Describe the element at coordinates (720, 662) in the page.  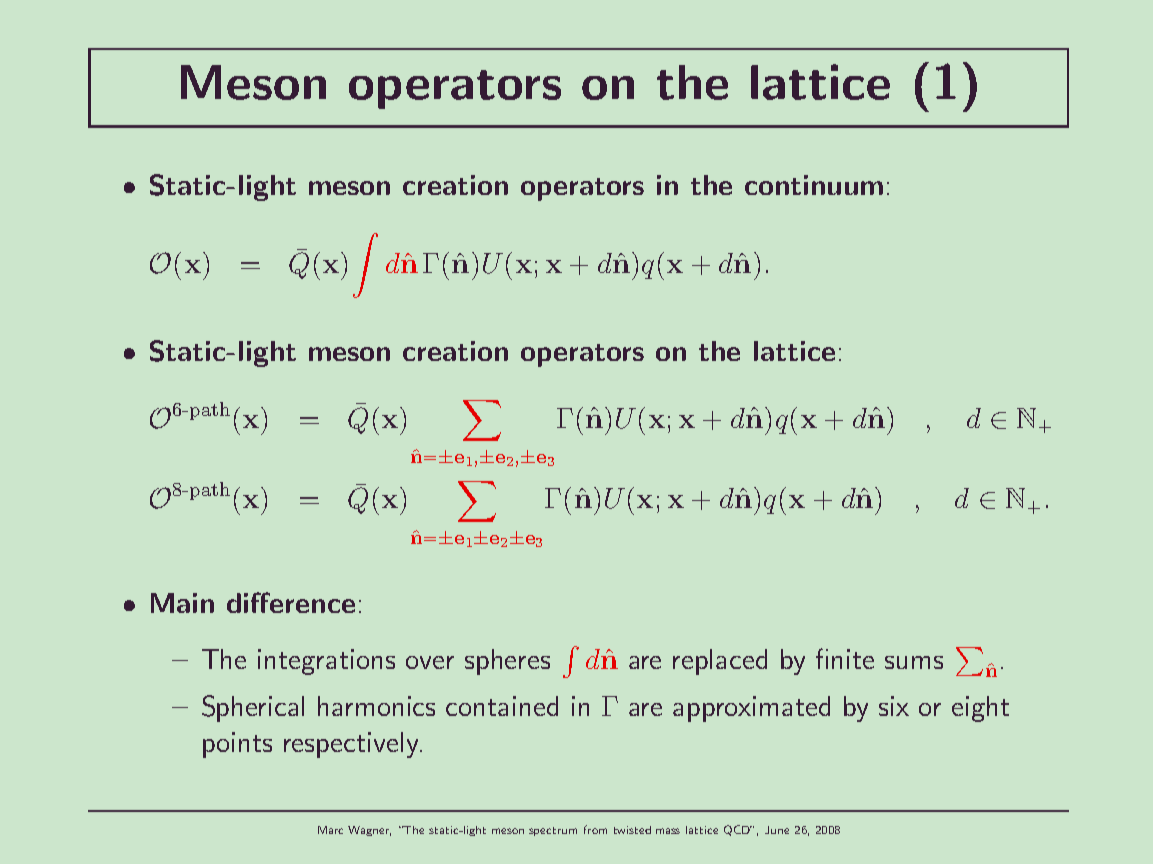
I see `replaced` at that location.
